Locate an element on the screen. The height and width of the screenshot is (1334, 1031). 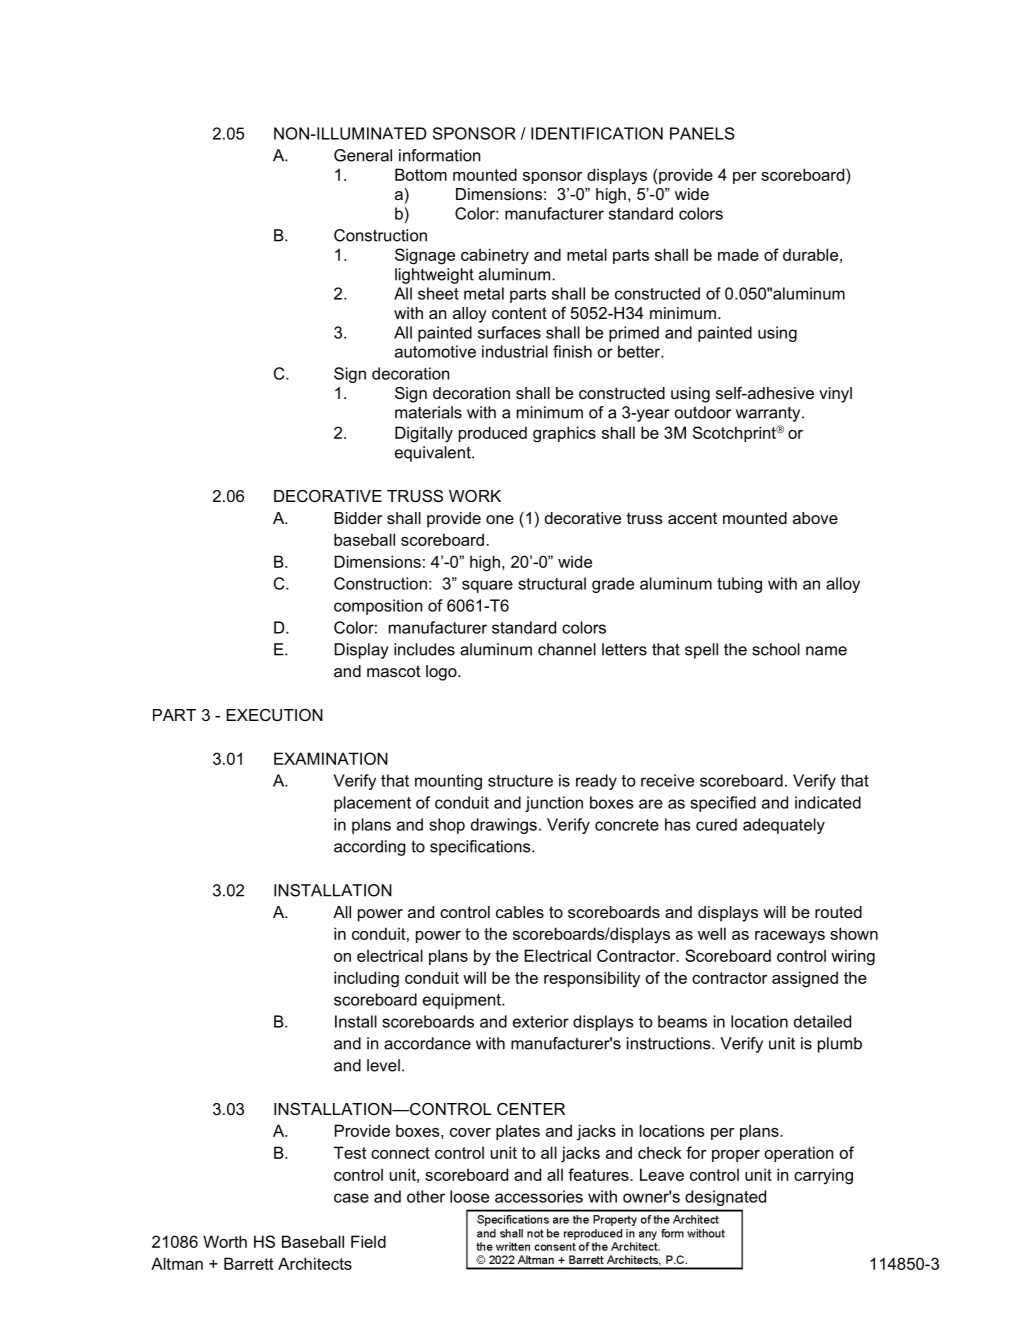
EXECUTION is located at coordinates (275, 715).
